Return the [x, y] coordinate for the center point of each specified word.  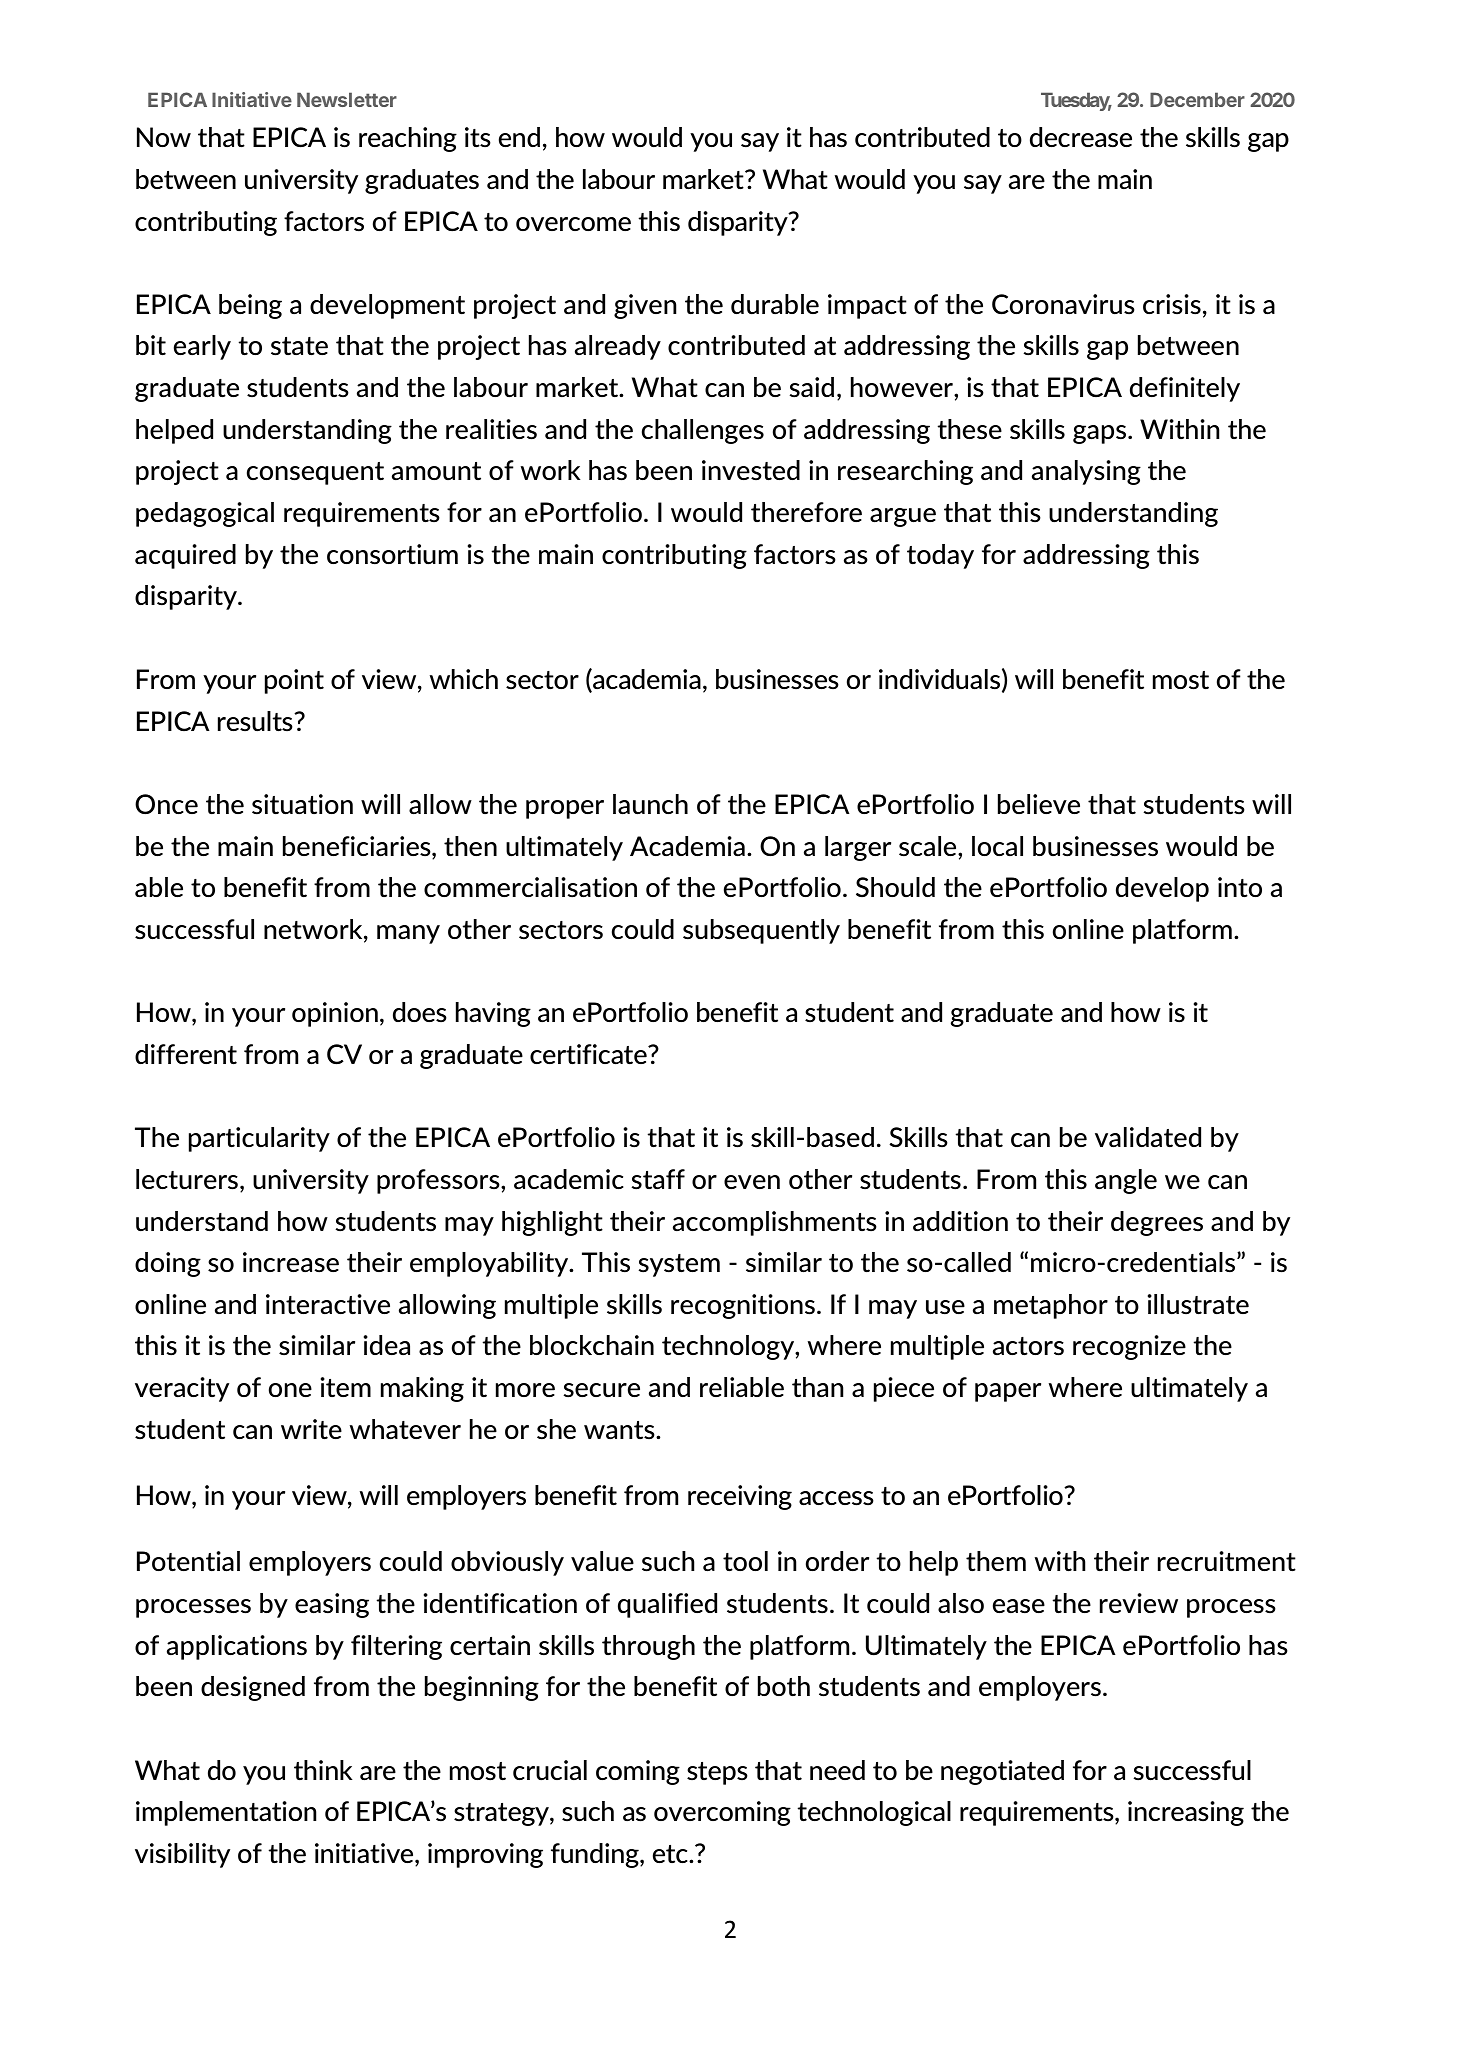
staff [658, 1179]
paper [1008, 1392]
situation [302, 804]
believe [1039, 804]
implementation [226, 1813]
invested [751, 470]
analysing [1086, 472]
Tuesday [1076, 101]
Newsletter [347, 99]
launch [650, 804]
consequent [315, 473]
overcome [573, 224]
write [311, 1429]
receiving [740, 1497]
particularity [259, 1139]
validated [1148, 1137]
